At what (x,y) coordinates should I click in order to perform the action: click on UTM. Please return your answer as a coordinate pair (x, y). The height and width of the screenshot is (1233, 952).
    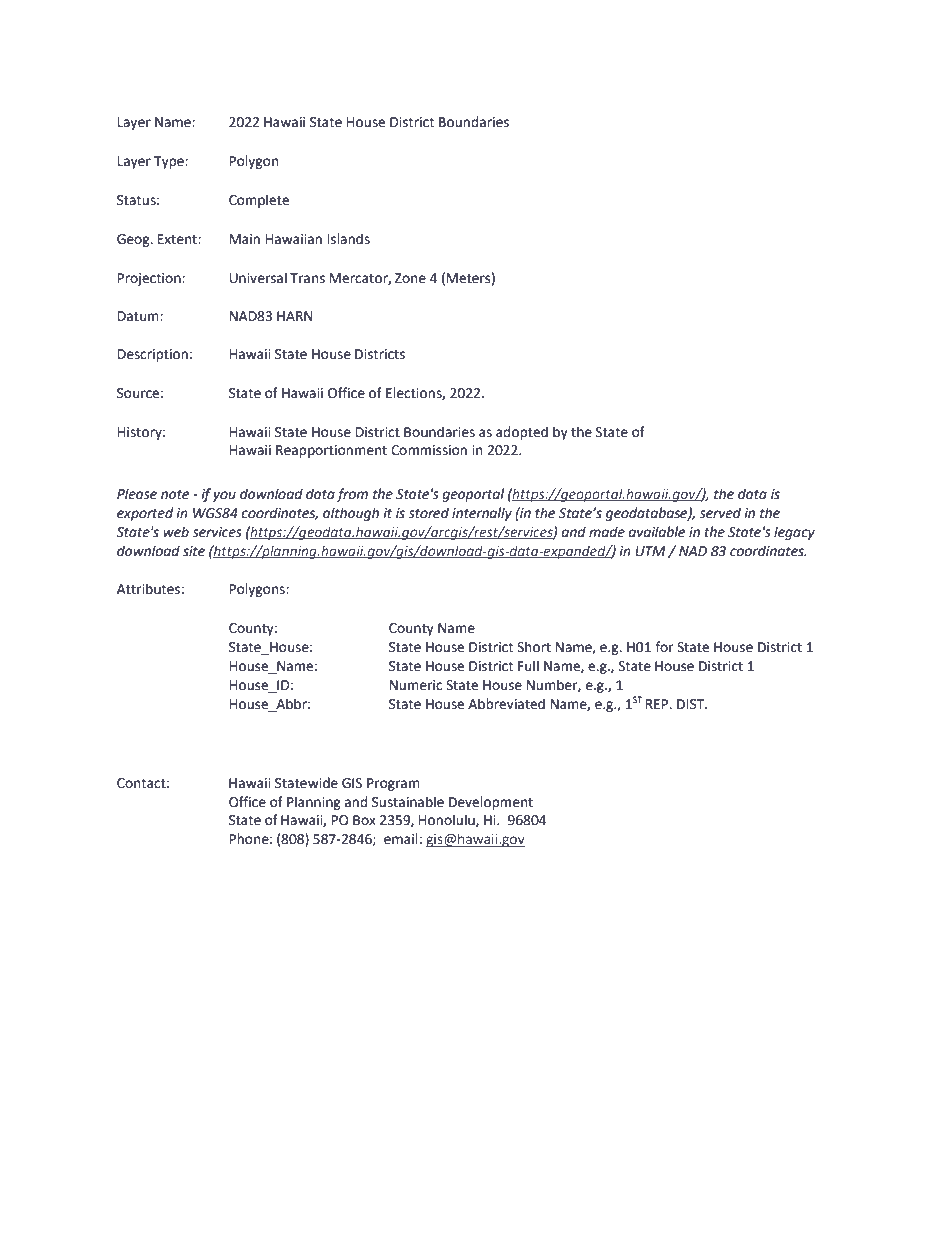
    Looking at the image, I should click on (650, 551).
